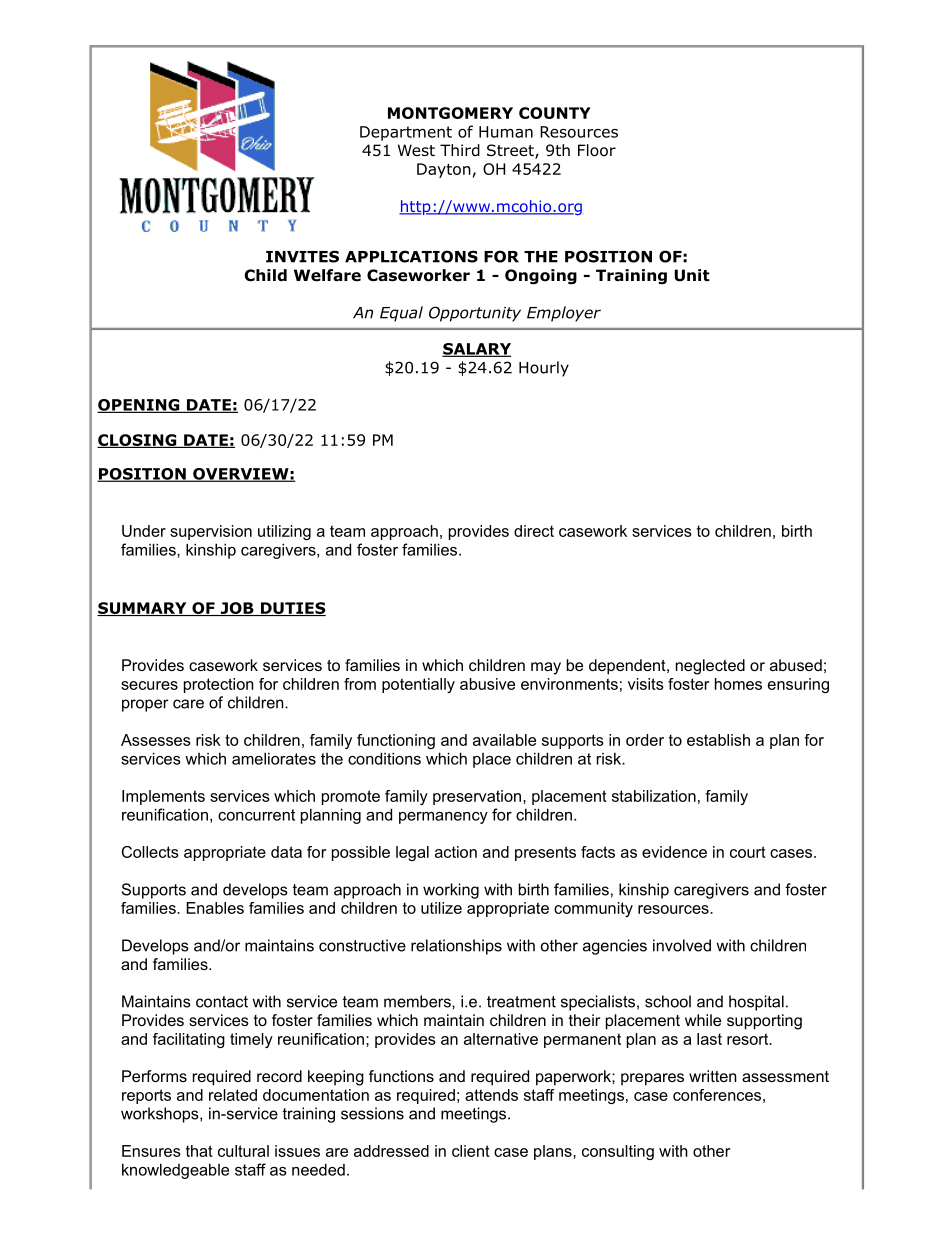 This page has width=952, height=1233. I want to click on INVITES, so click(302, 256).
